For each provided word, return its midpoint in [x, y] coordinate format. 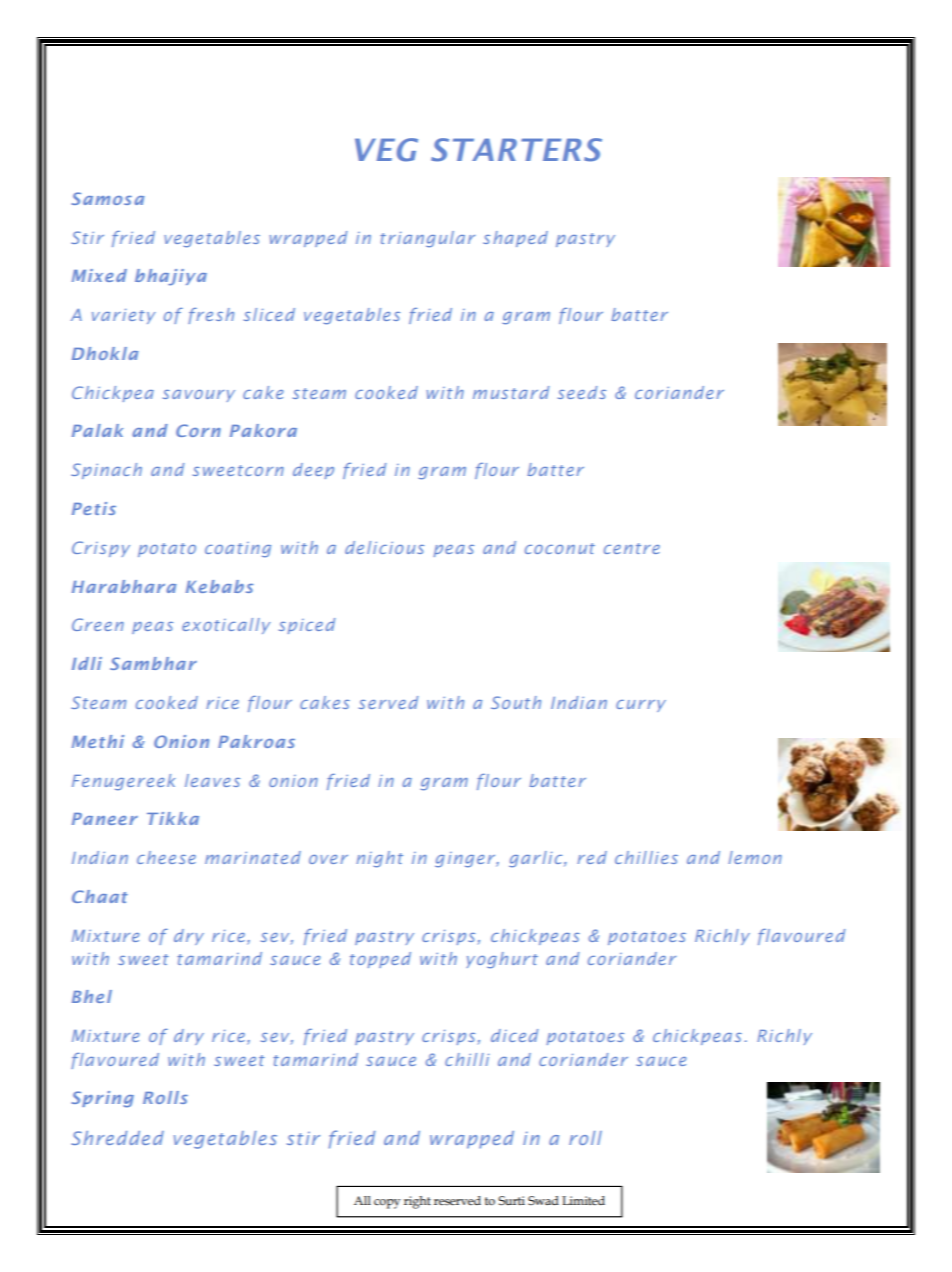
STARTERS [516, 150]
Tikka [173, 818]
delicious [384, 547]
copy [387, 1204]
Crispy [101, 549]
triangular [427, 239]
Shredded [117, 1138]
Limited [583, 1200]
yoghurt [502, 960]
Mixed [99, 275]
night [379, 859]
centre [632, 548]
